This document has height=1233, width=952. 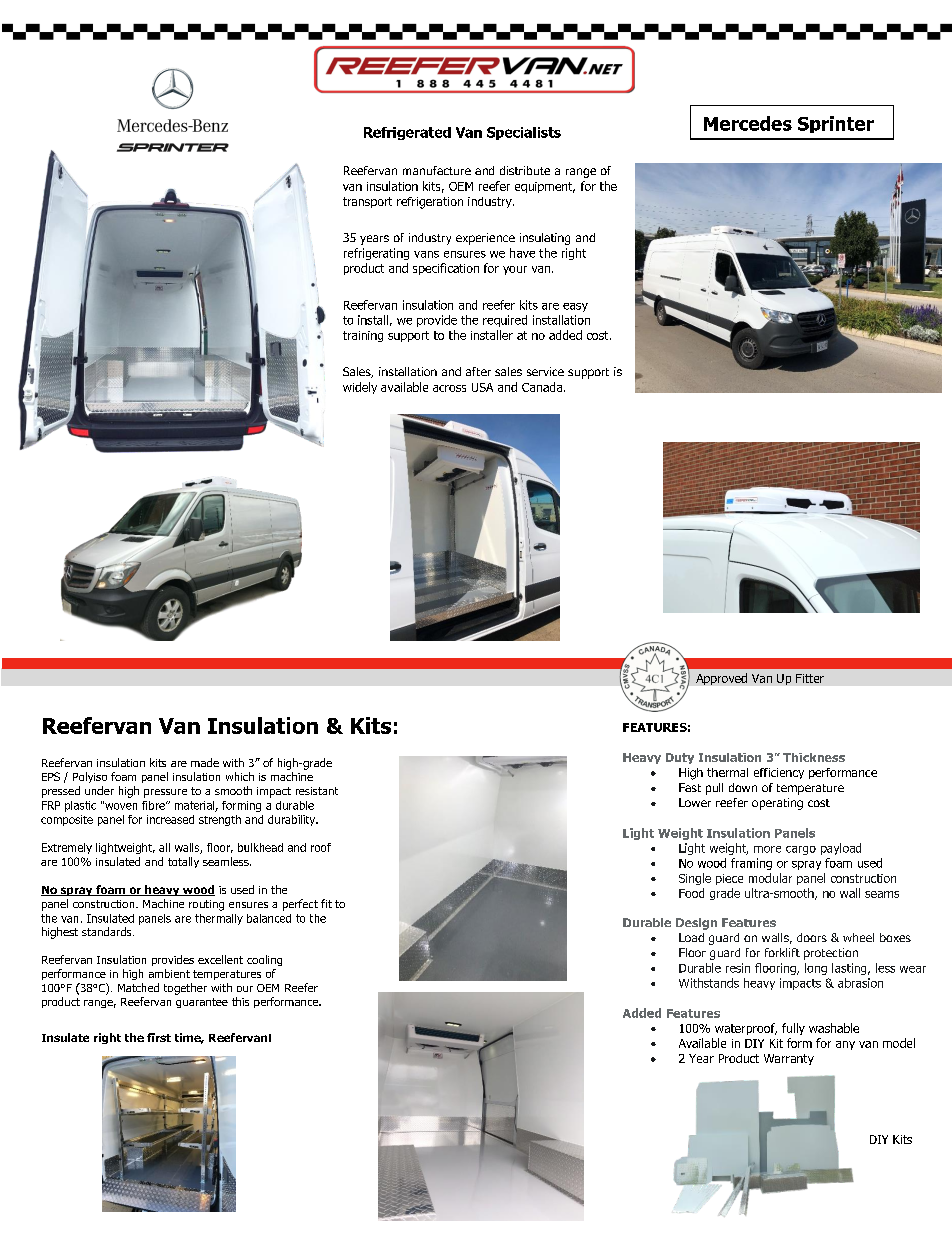 I want to click on after, so click(x=478, y=371).
